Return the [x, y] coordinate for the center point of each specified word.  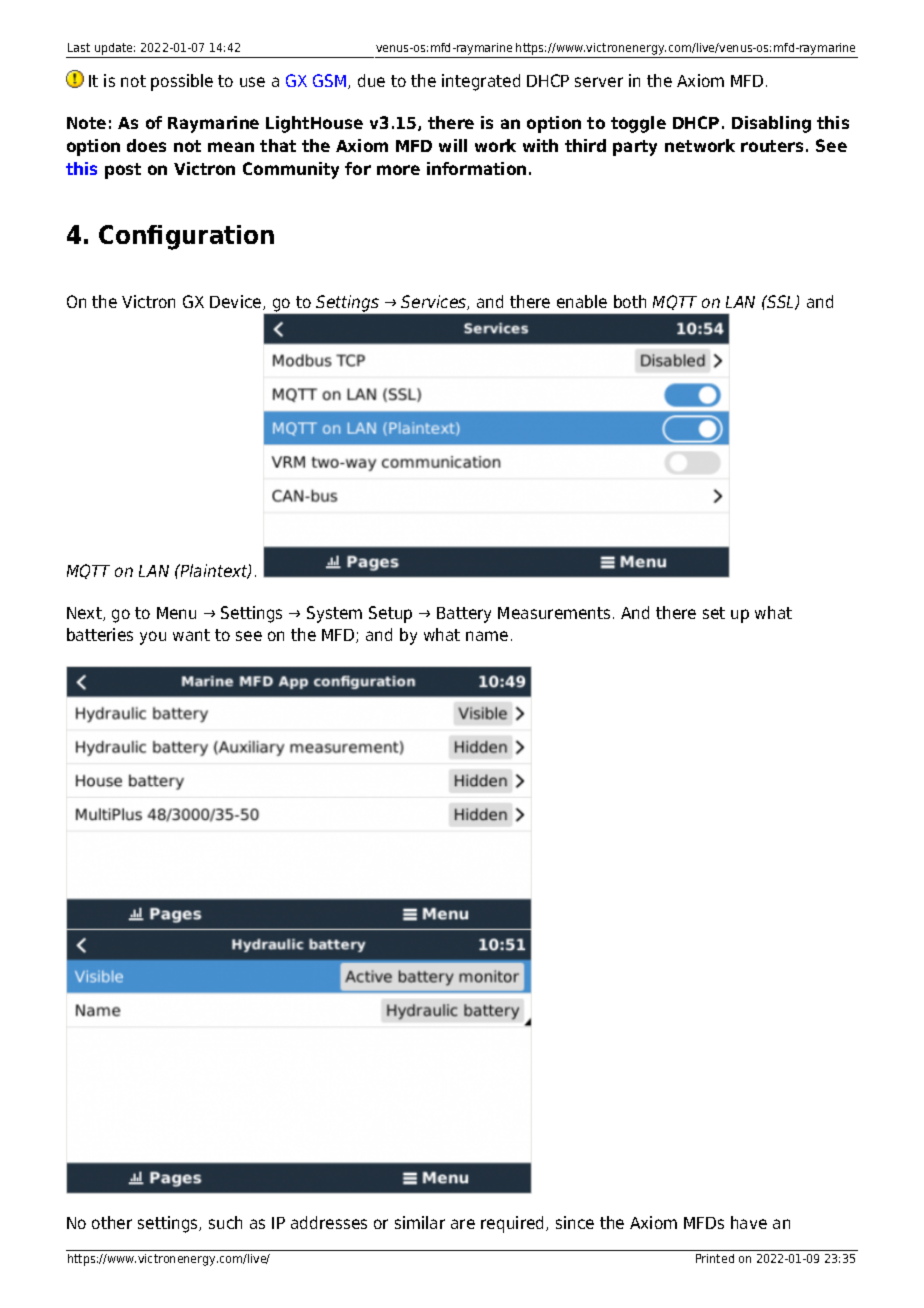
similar [420, 1222]
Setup [390, 614]
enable [582, 301]
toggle [638, 124]
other [112, 1222]
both [630, 301]
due [371, 80]
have [749, 1222]
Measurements [554, 613]
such [225, 1222]
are [463, 1224]
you [153, 638]
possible [182, 82]
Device [237, 302]
